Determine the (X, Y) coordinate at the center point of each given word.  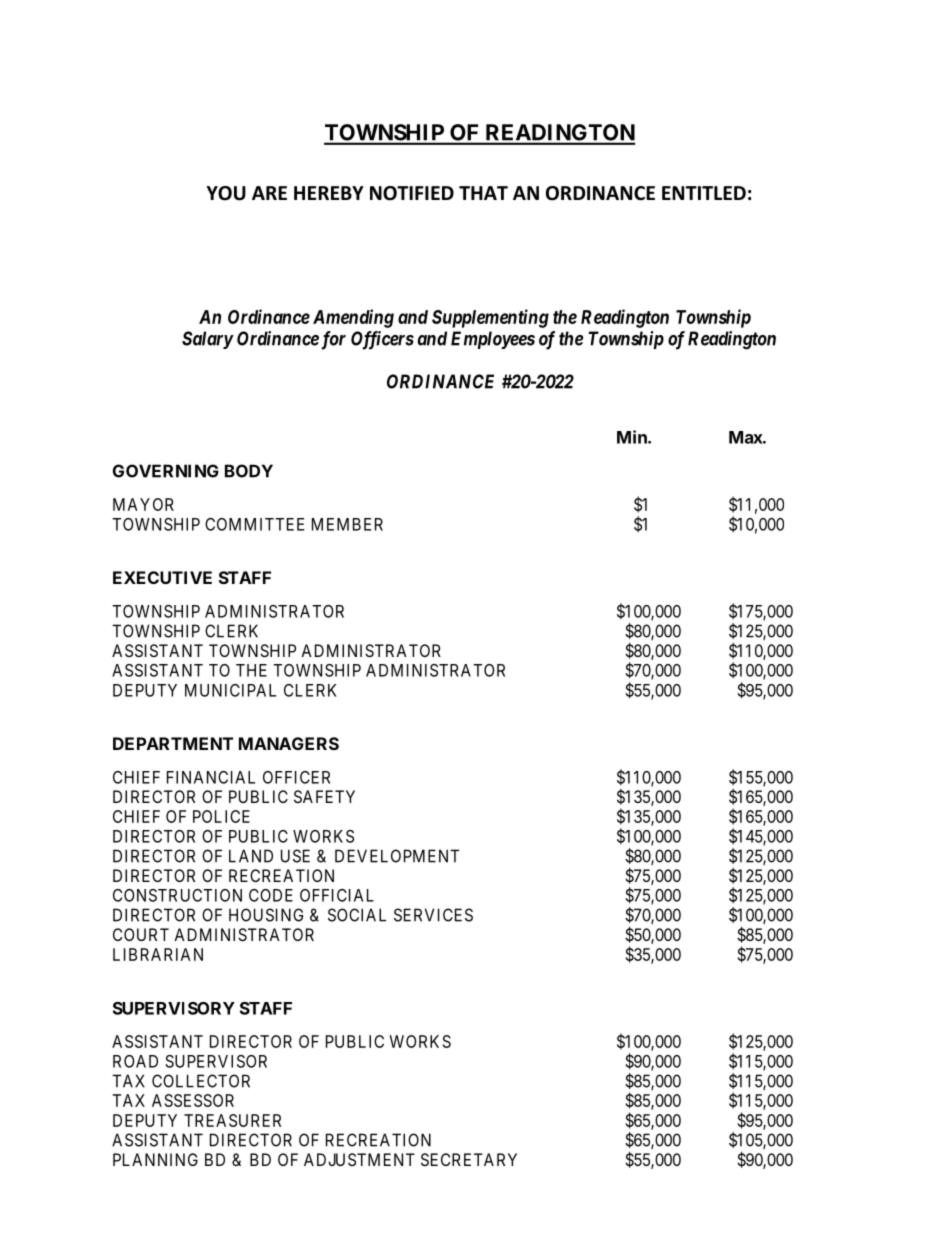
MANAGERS (289, 743)
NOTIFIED (412, 193)
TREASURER (232, 1120)
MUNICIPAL (230, 690)
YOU (226, 193)
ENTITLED (704, 193)
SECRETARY (469, 1159)
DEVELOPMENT (397, 856)
